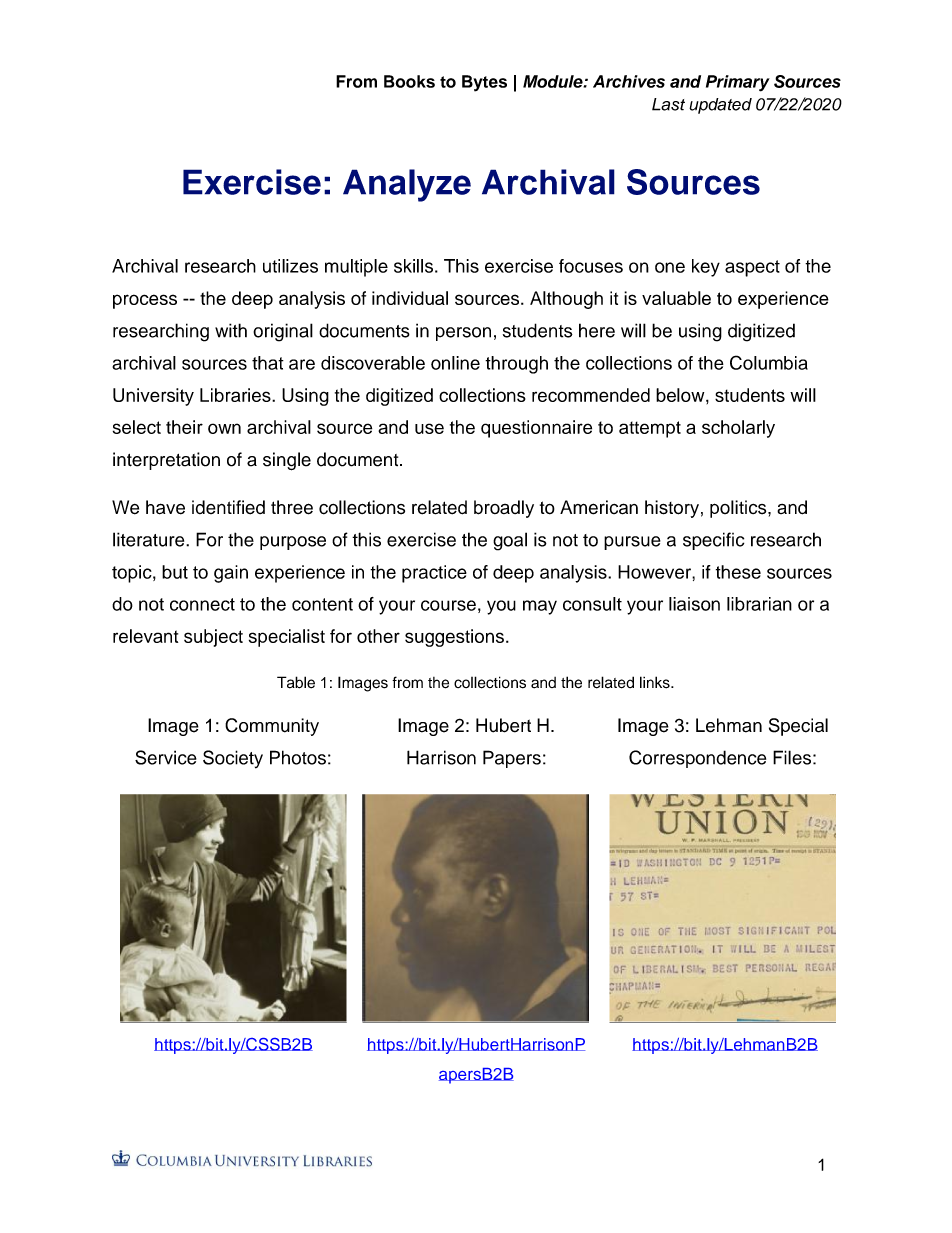 This screenshot has height=1233, width=952. What do you see at coordinates (484, 83) in the screenshot?
I see `Bytes` at bounding box center [484, 83].
